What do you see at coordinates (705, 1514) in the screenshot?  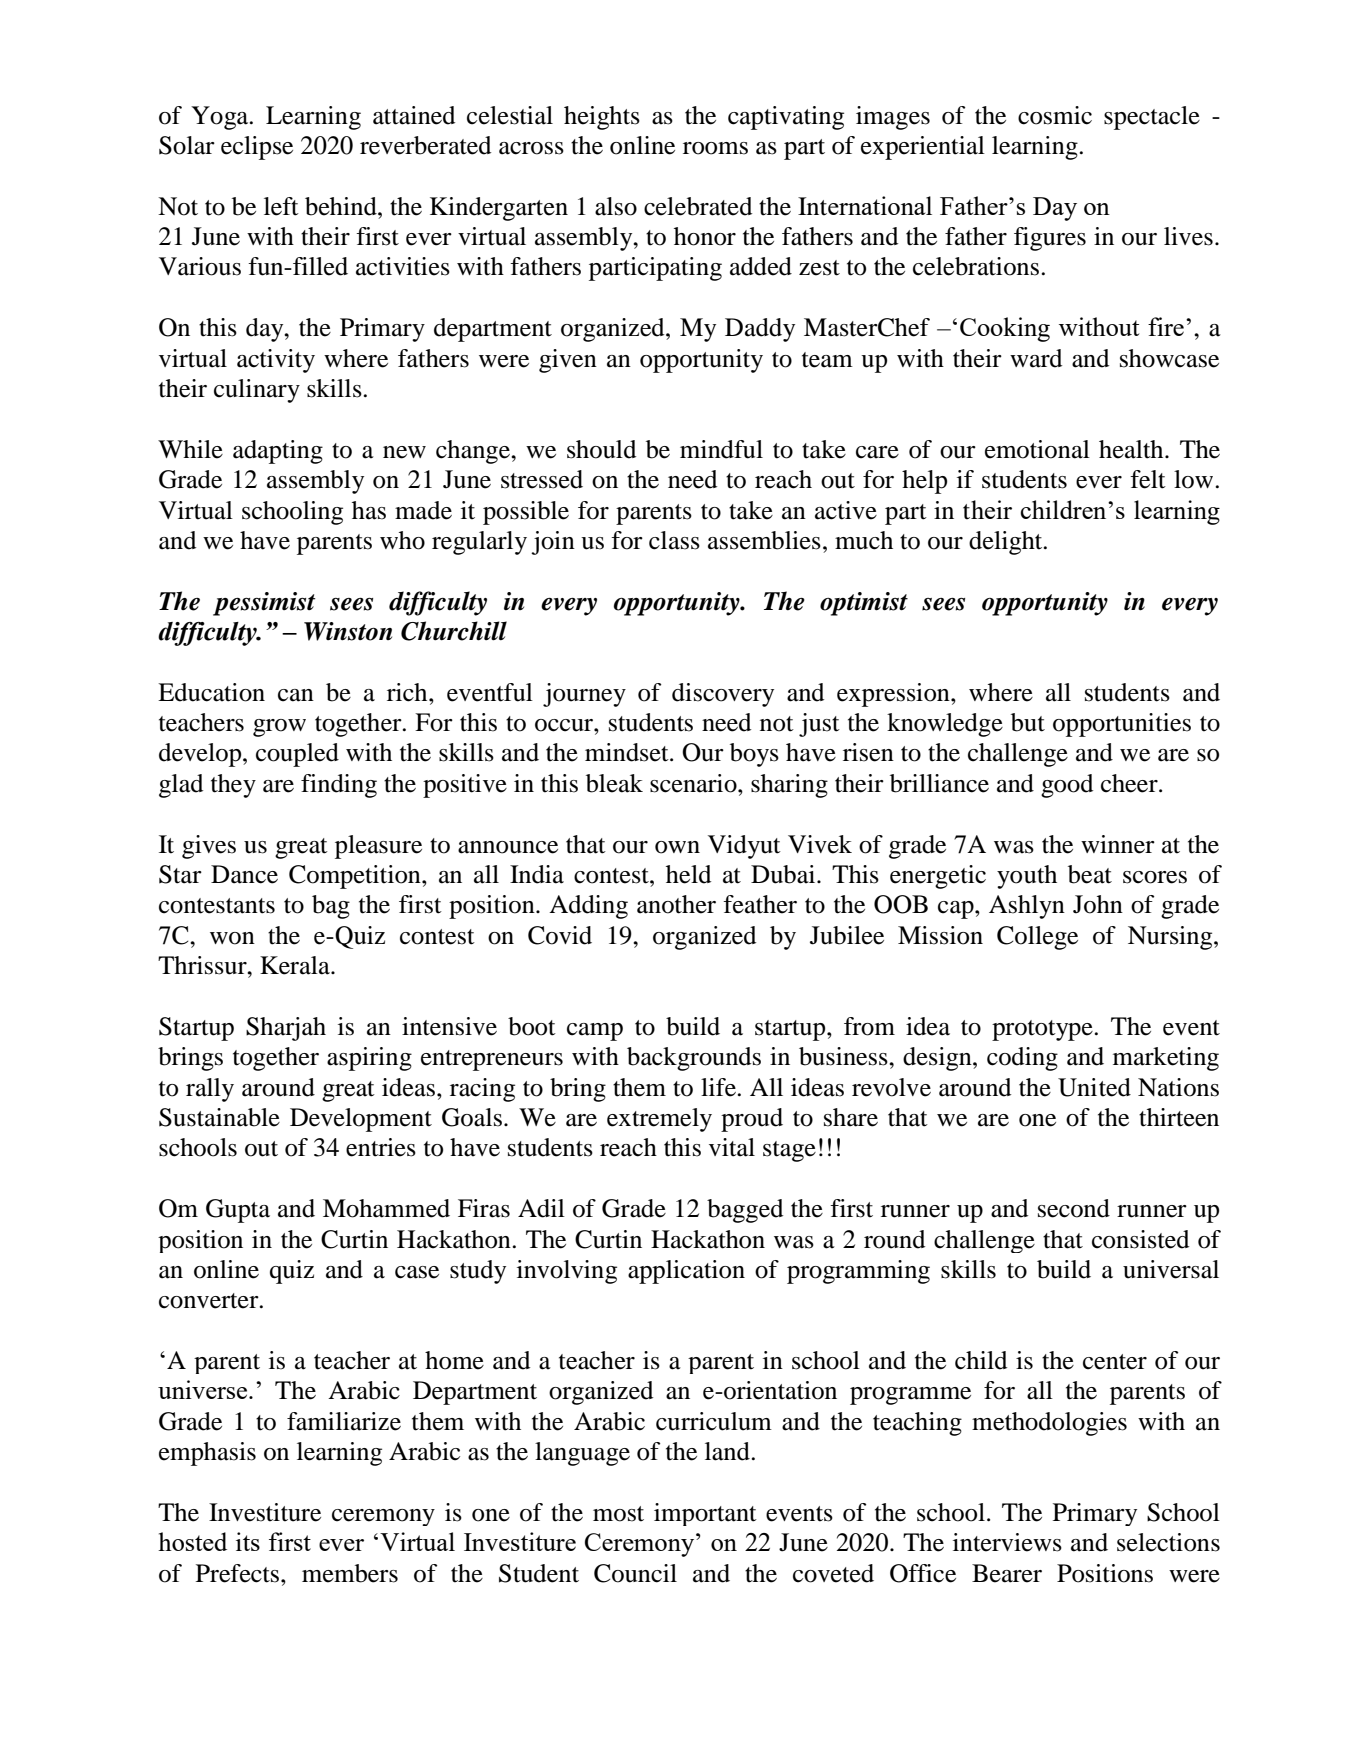 I see `important` at bounding box center [705, 1514].
